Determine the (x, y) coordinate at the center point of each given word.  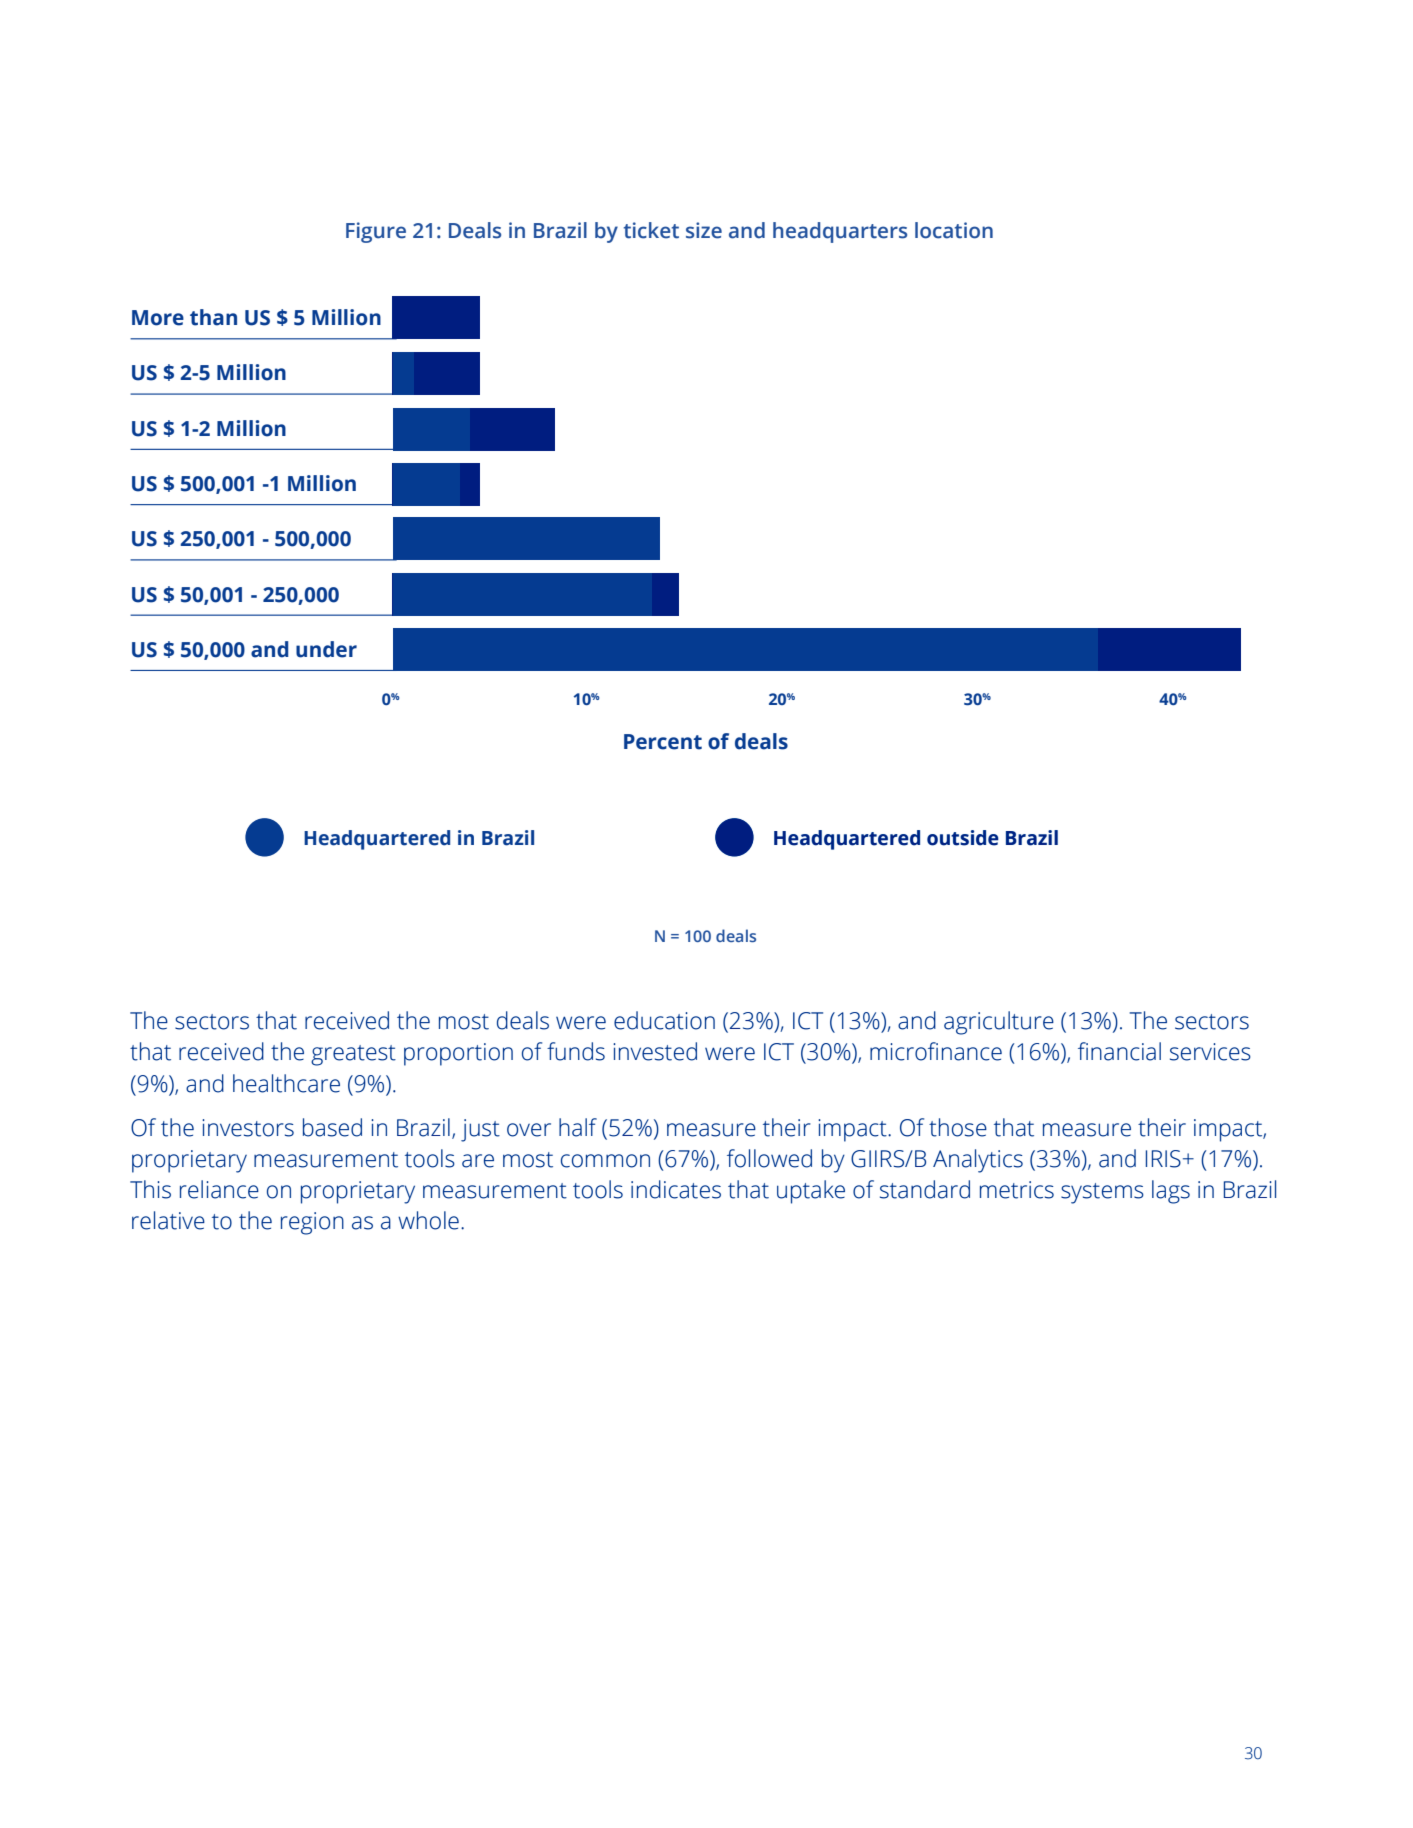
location (954, 230)
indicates (676, 1189)
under (326, 649)
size (704, 230)
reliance (219, 1189)
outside (963, 838)
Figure (376, 232)
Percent (663, 742)
